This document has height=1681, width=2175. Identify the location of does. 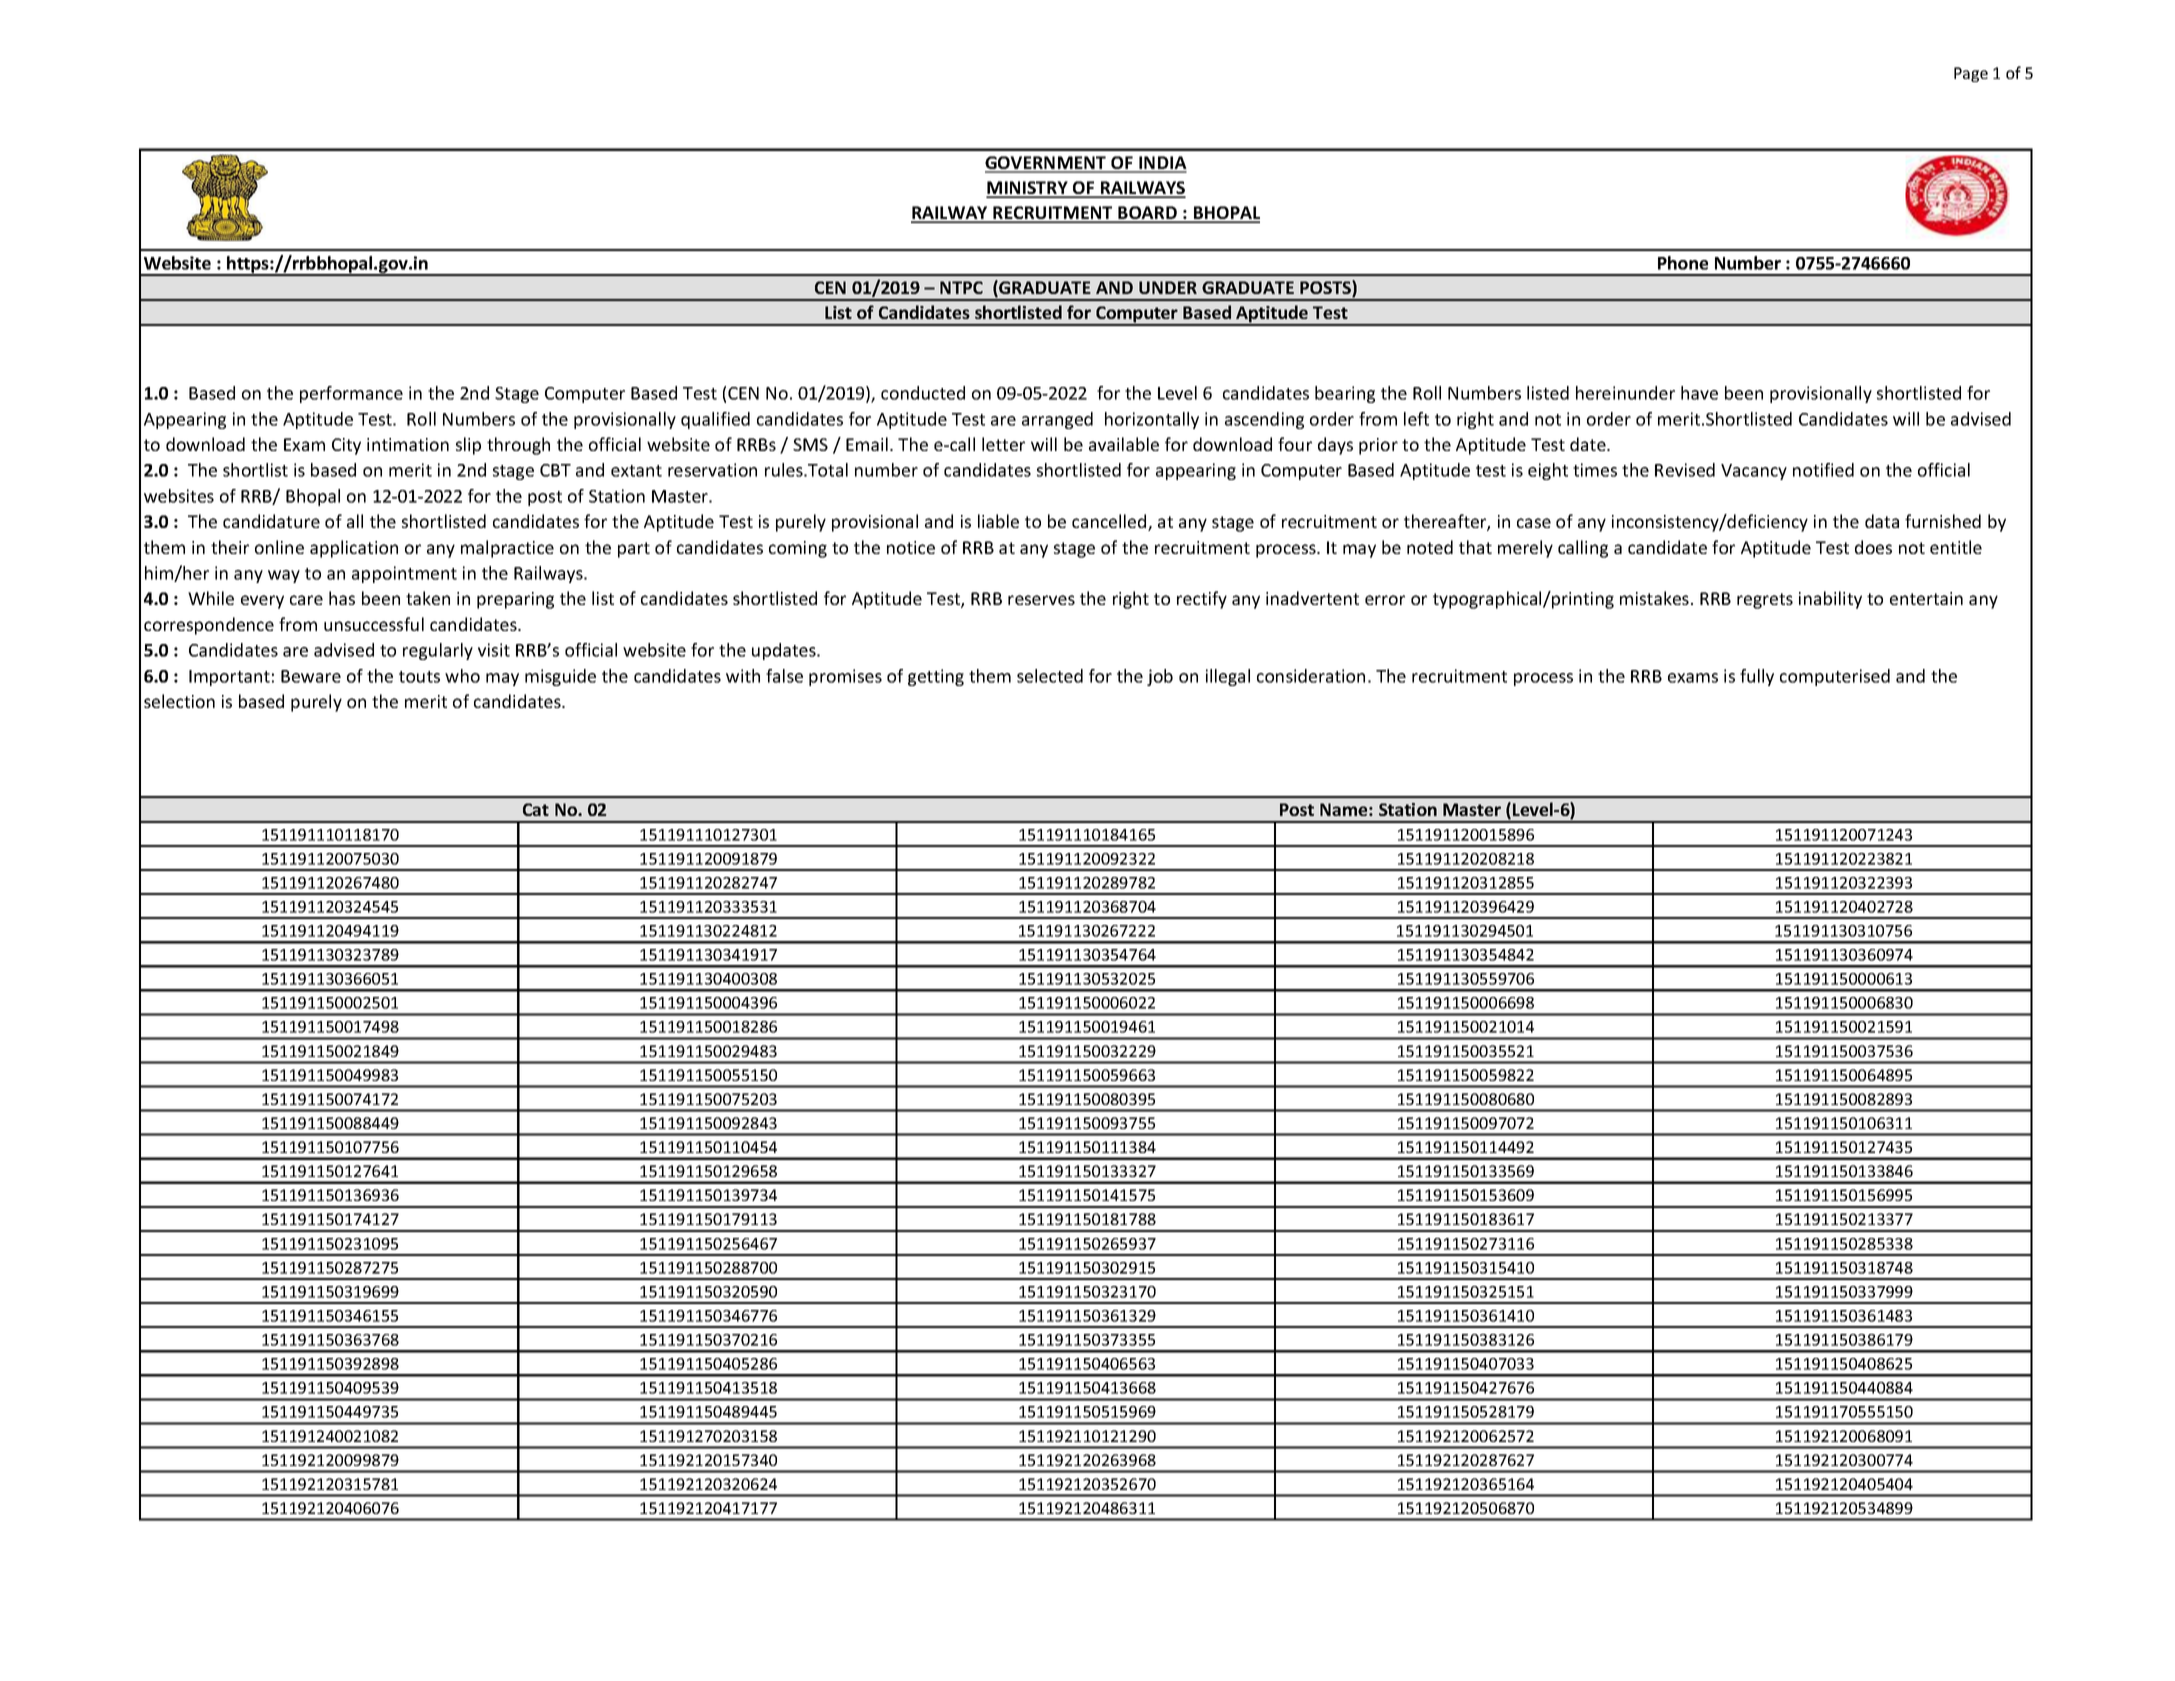
(1873, 547).
